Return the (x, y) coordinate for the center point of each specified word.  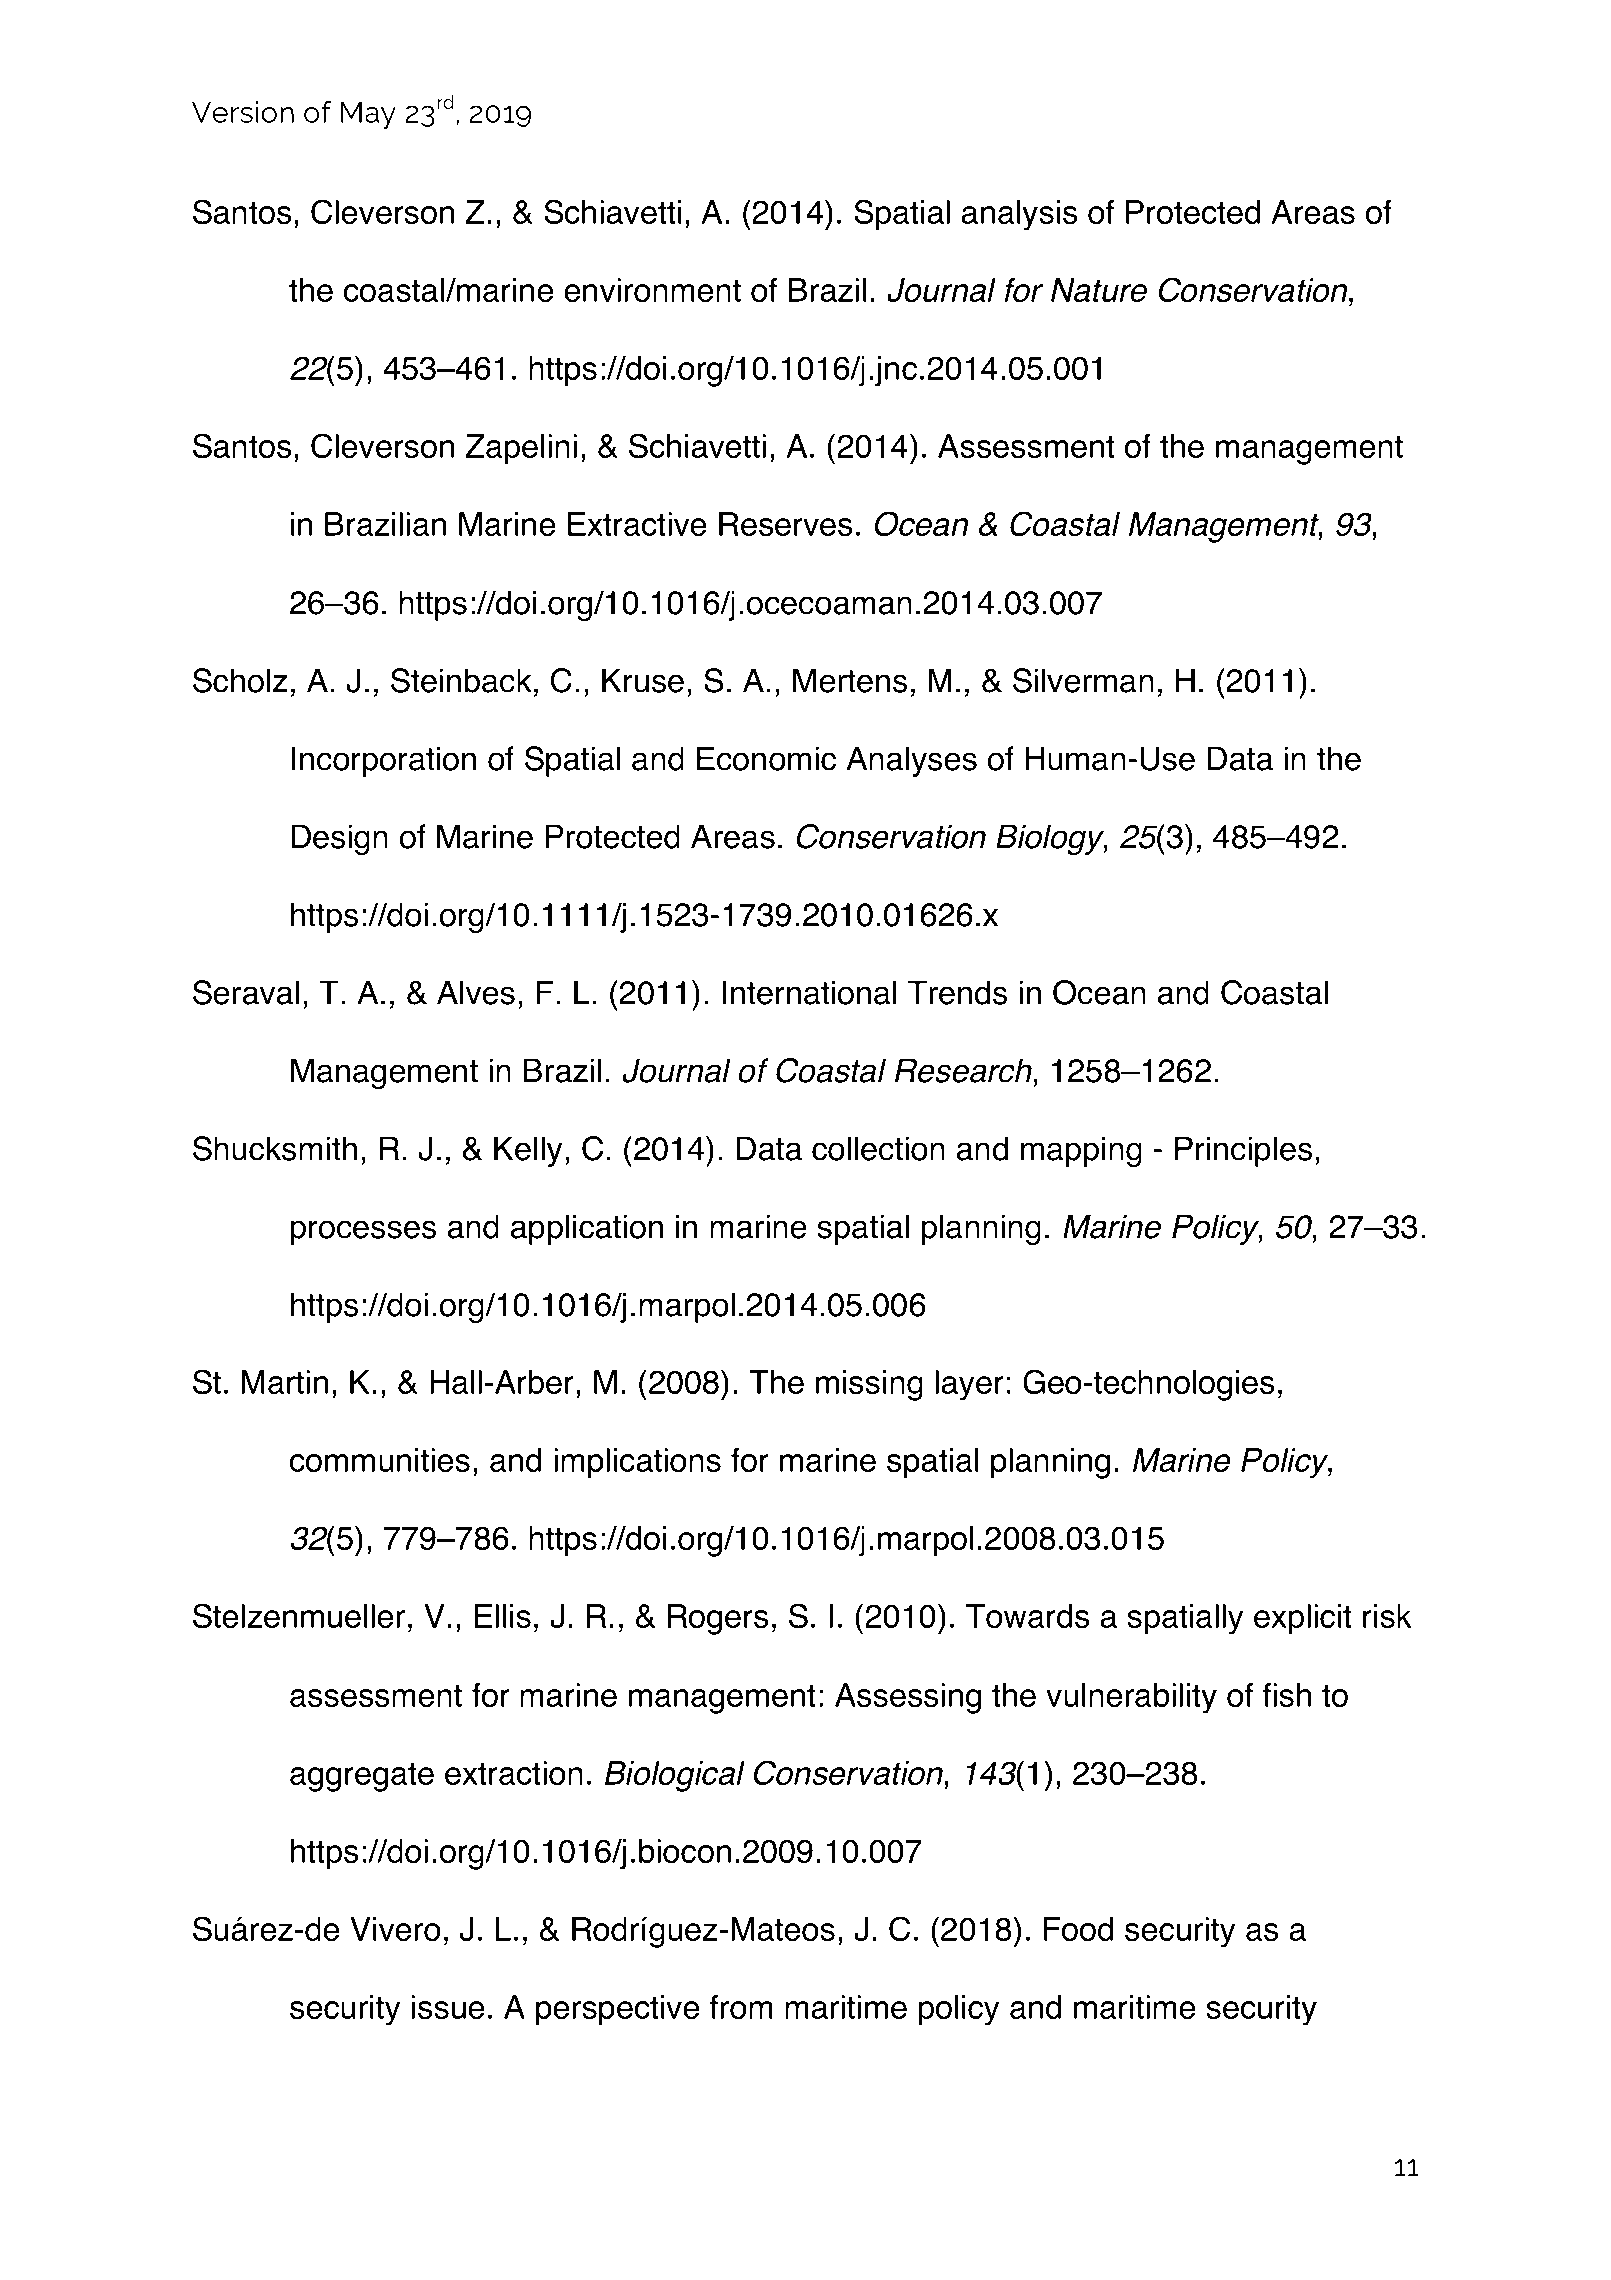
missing (869, 1385)
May (368, 115)
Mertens (850, 680)
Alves (476, 992)
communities (380, 1460)
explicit (1303, 1619)
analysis (1019, 215)
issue (447, 2007)
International (809, 992)
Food (1078, 1929)
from (741, 2007)
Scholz (240, 680)
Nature (1099, 290)
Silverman (1083, 680)
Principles (1243, 1151)
